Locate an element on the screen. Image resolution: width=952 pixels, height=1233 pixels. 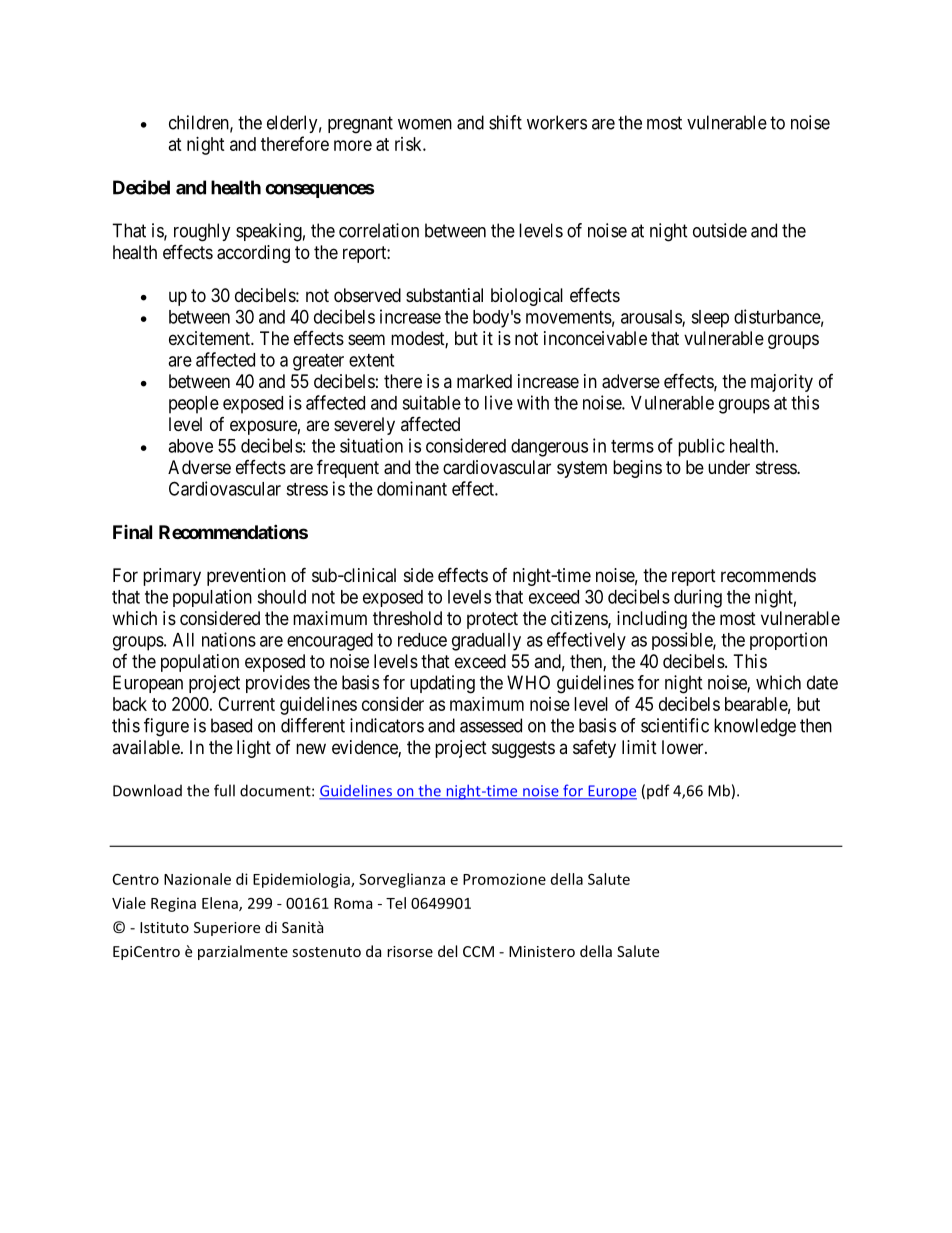
suggests is located at coordinates (523, 749).
